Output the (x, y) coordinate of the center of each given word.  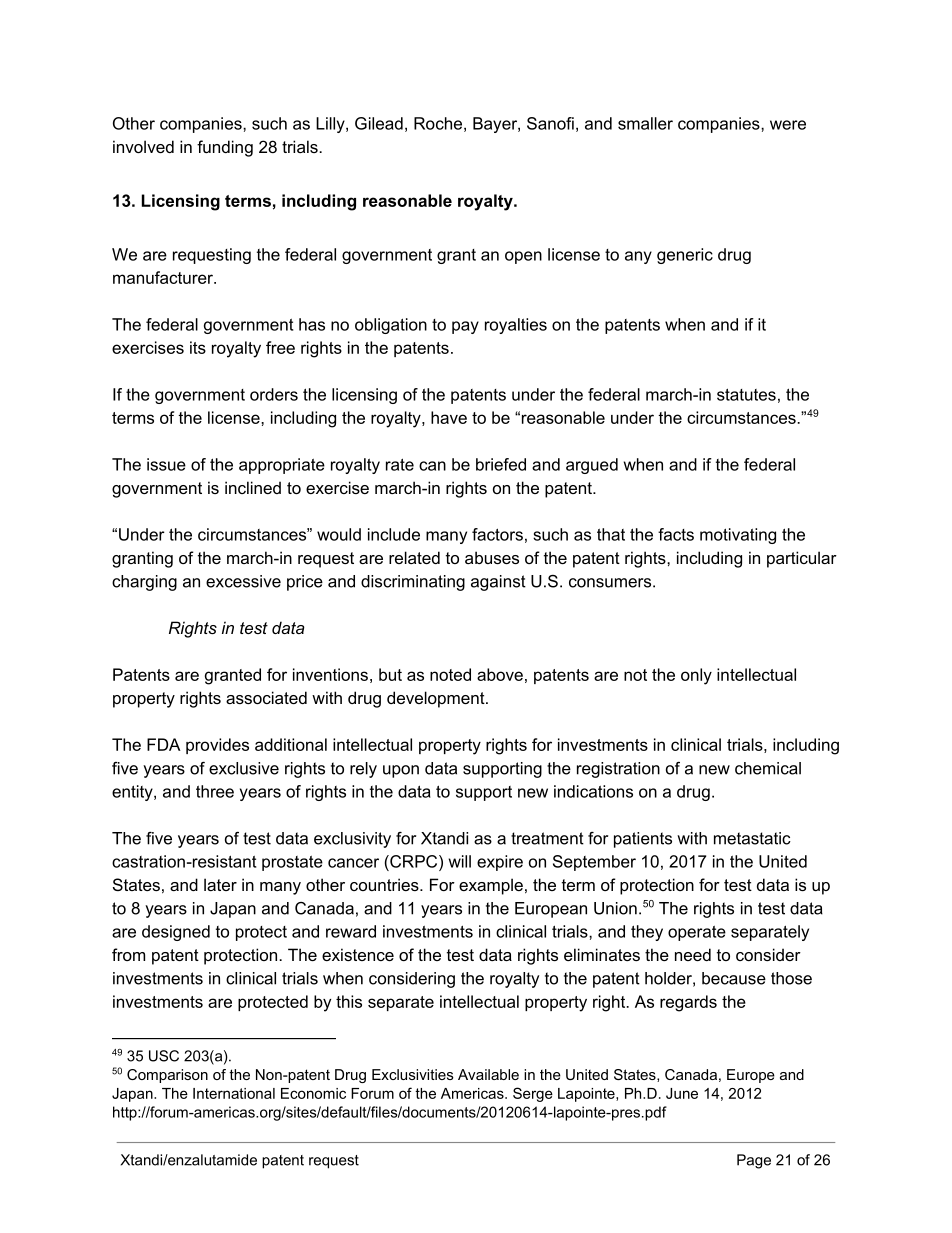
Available (488, 1074)
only (696, 676)
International (234, 1093)
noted (450, 674)
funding (225, 148)
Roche (438, 123)
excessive (243, 581)
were (788, 125)
